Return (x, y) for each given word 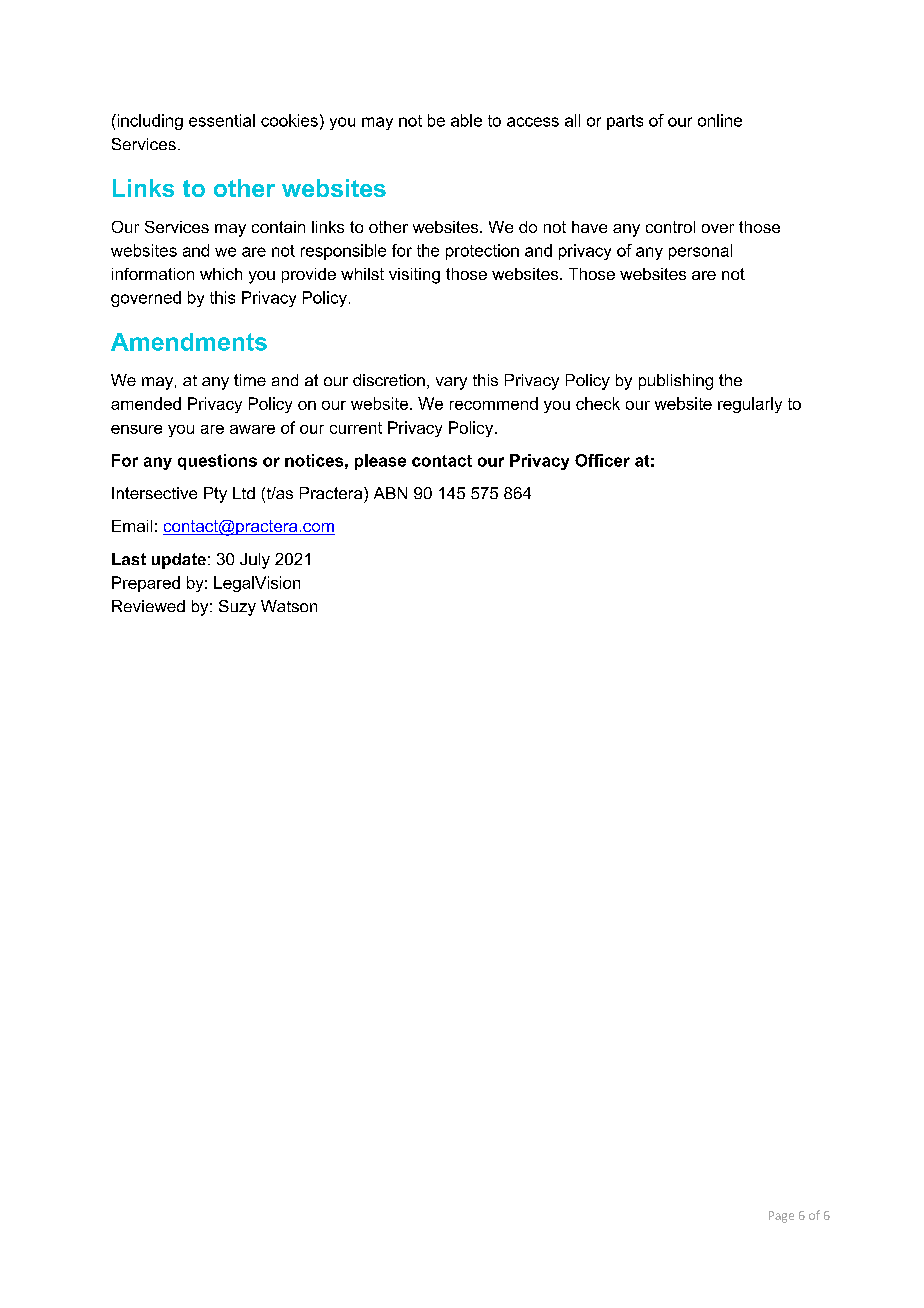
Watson (289, 606)
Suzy (237, 608)
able (466, 120)
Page (781, 1217)
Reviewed (148, 606)
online (720, 120)
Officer (602, 460)
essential (222, 120)
